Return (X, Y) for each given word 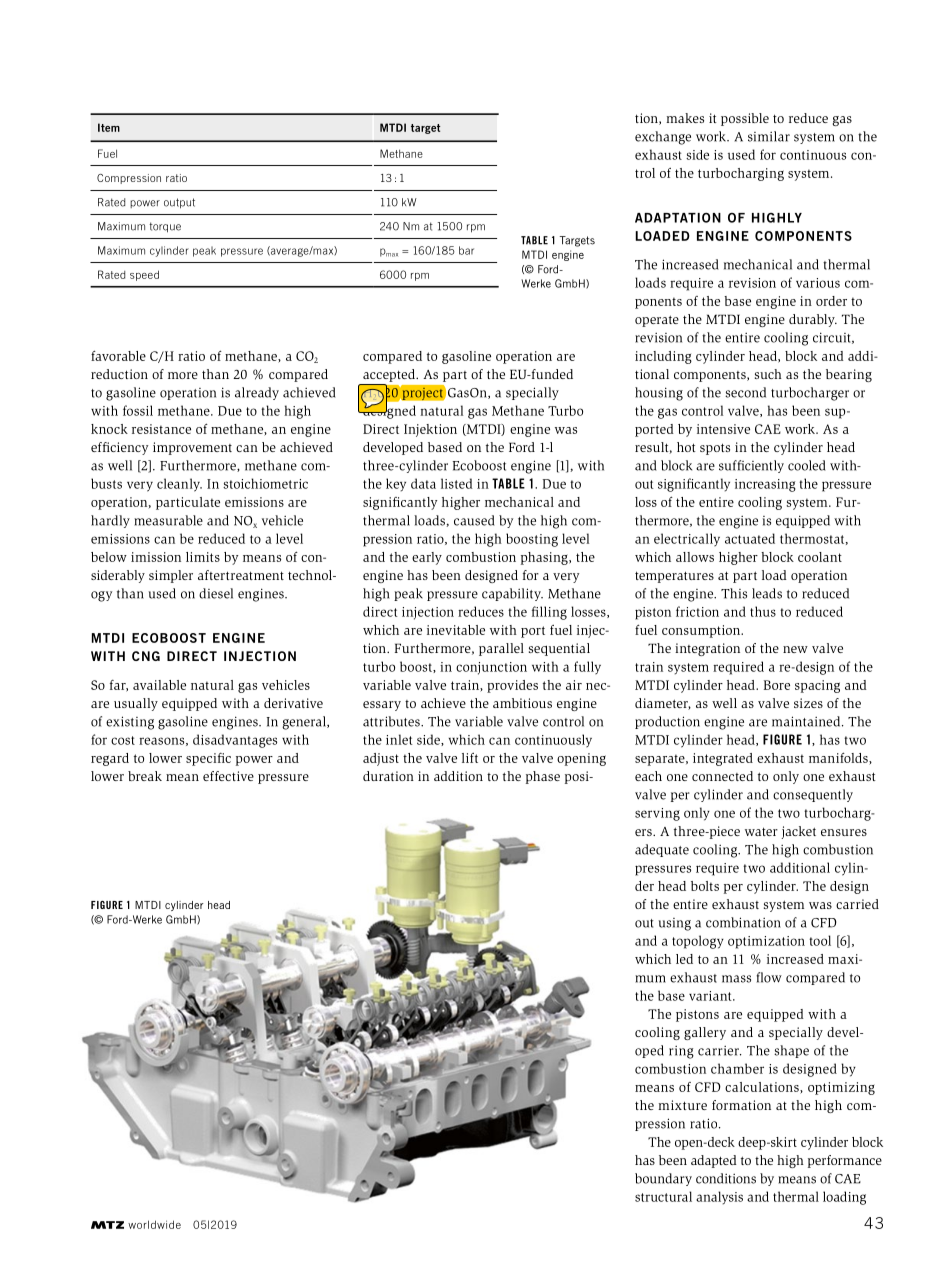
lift (470, 758)
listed (457, 483)
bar (466, 250)
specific (208, 759)
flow (769, 977)
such (768, 374)
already (257, 393)
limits (203, 557)
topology (698, 942)
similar (769, 136)
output (179, 203)
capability (512, 594)
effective (228, 776)
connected (722, 776)
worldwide (154, 1224)
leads (767, 593)
